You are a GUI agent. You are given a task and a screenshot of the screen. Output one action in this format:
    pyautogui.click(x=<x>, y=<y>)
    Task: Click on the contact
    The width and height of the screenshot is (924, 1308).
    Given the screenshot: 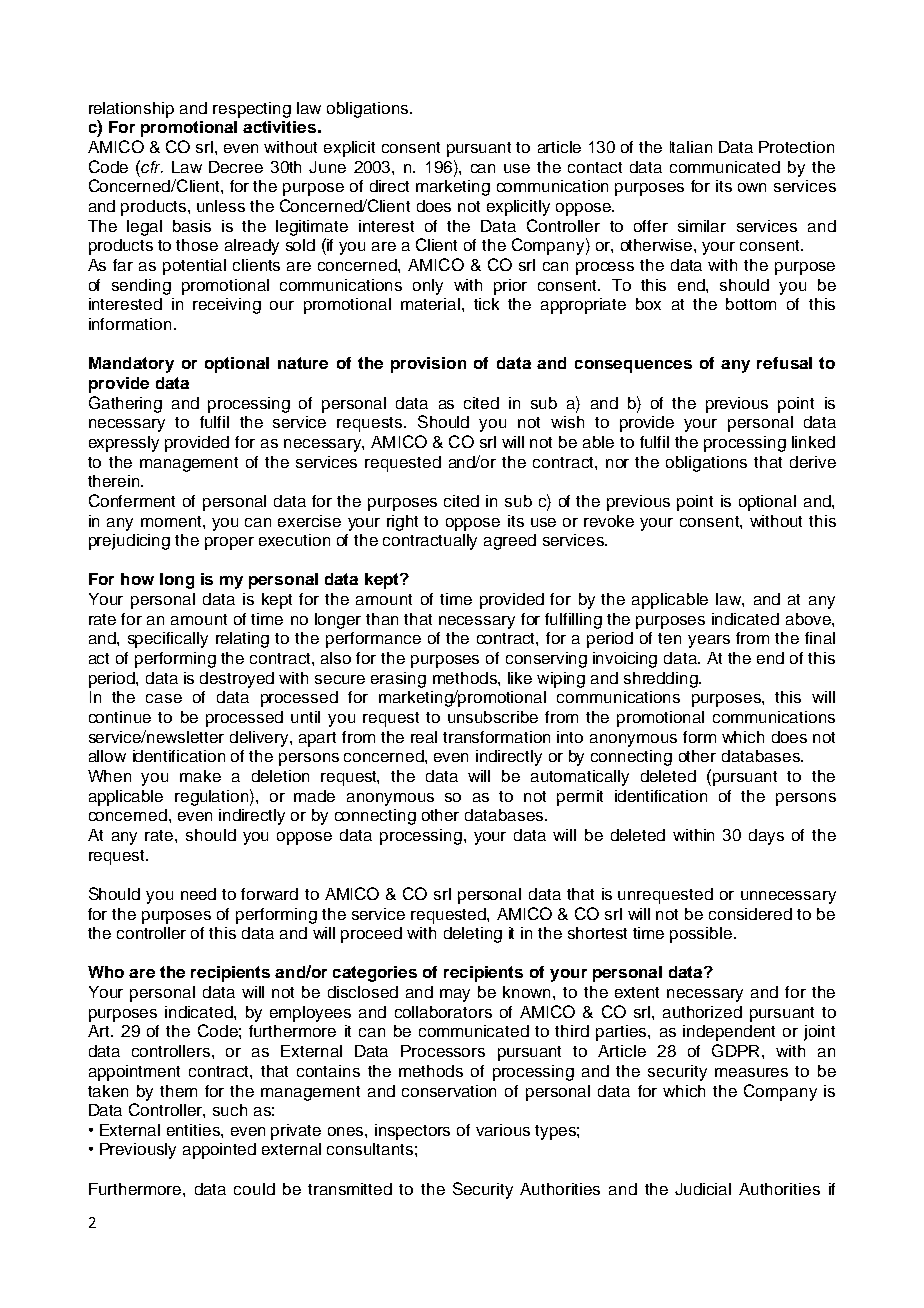 What is the action you would take?
    pyautogui.click(x=595, y=167)
